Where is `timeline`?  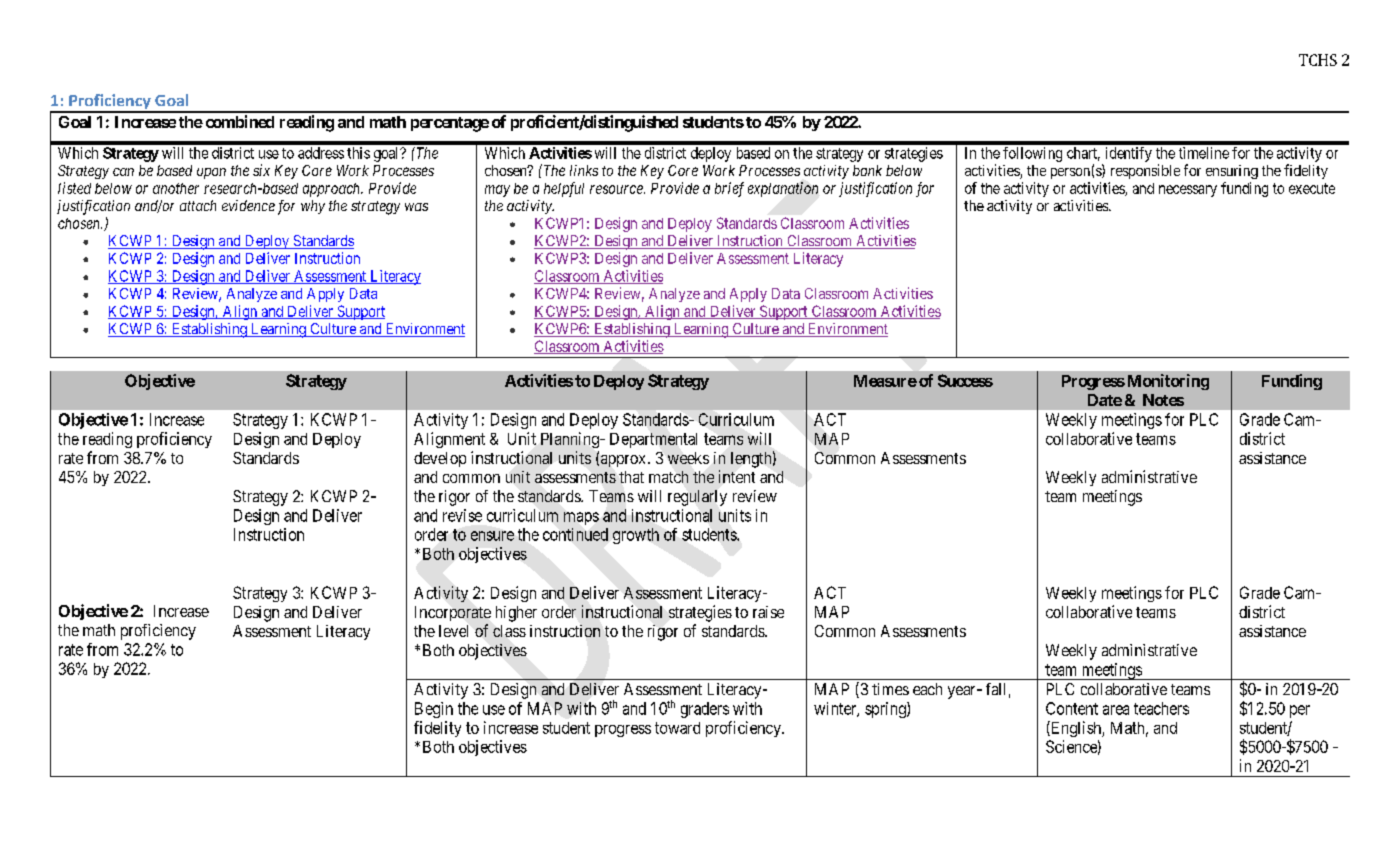 timeline is located at coordinates (1204, 153).
